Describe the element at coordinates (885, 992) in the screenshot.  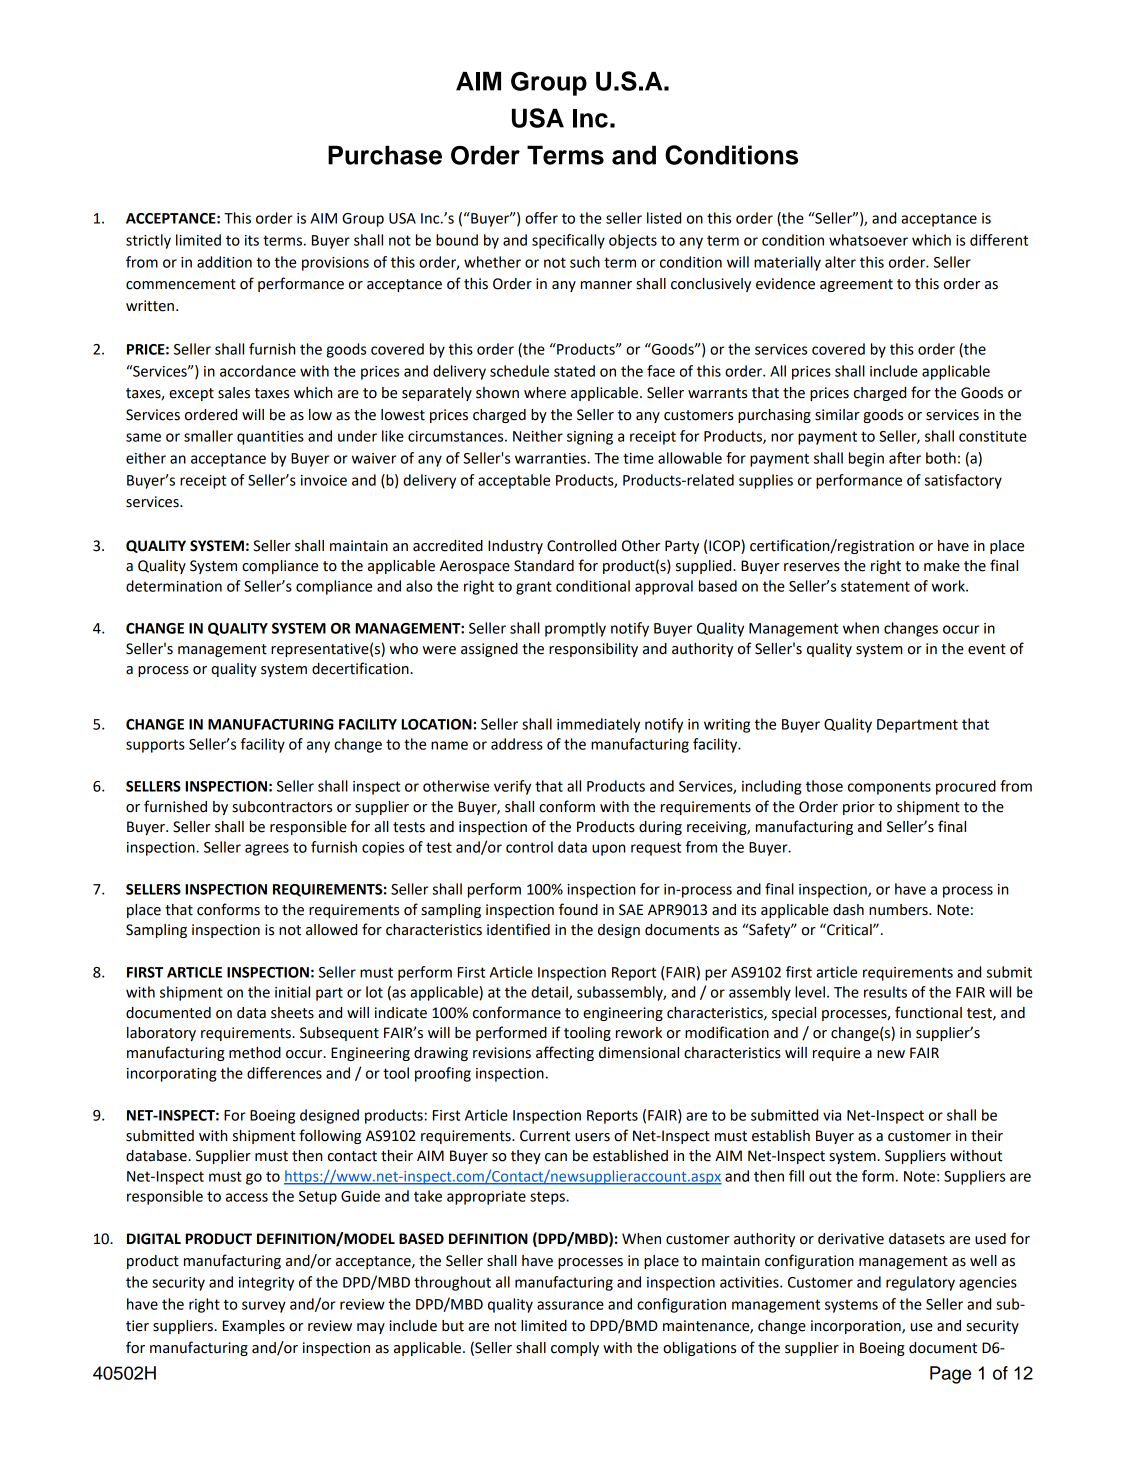
I see `results` at that location.
